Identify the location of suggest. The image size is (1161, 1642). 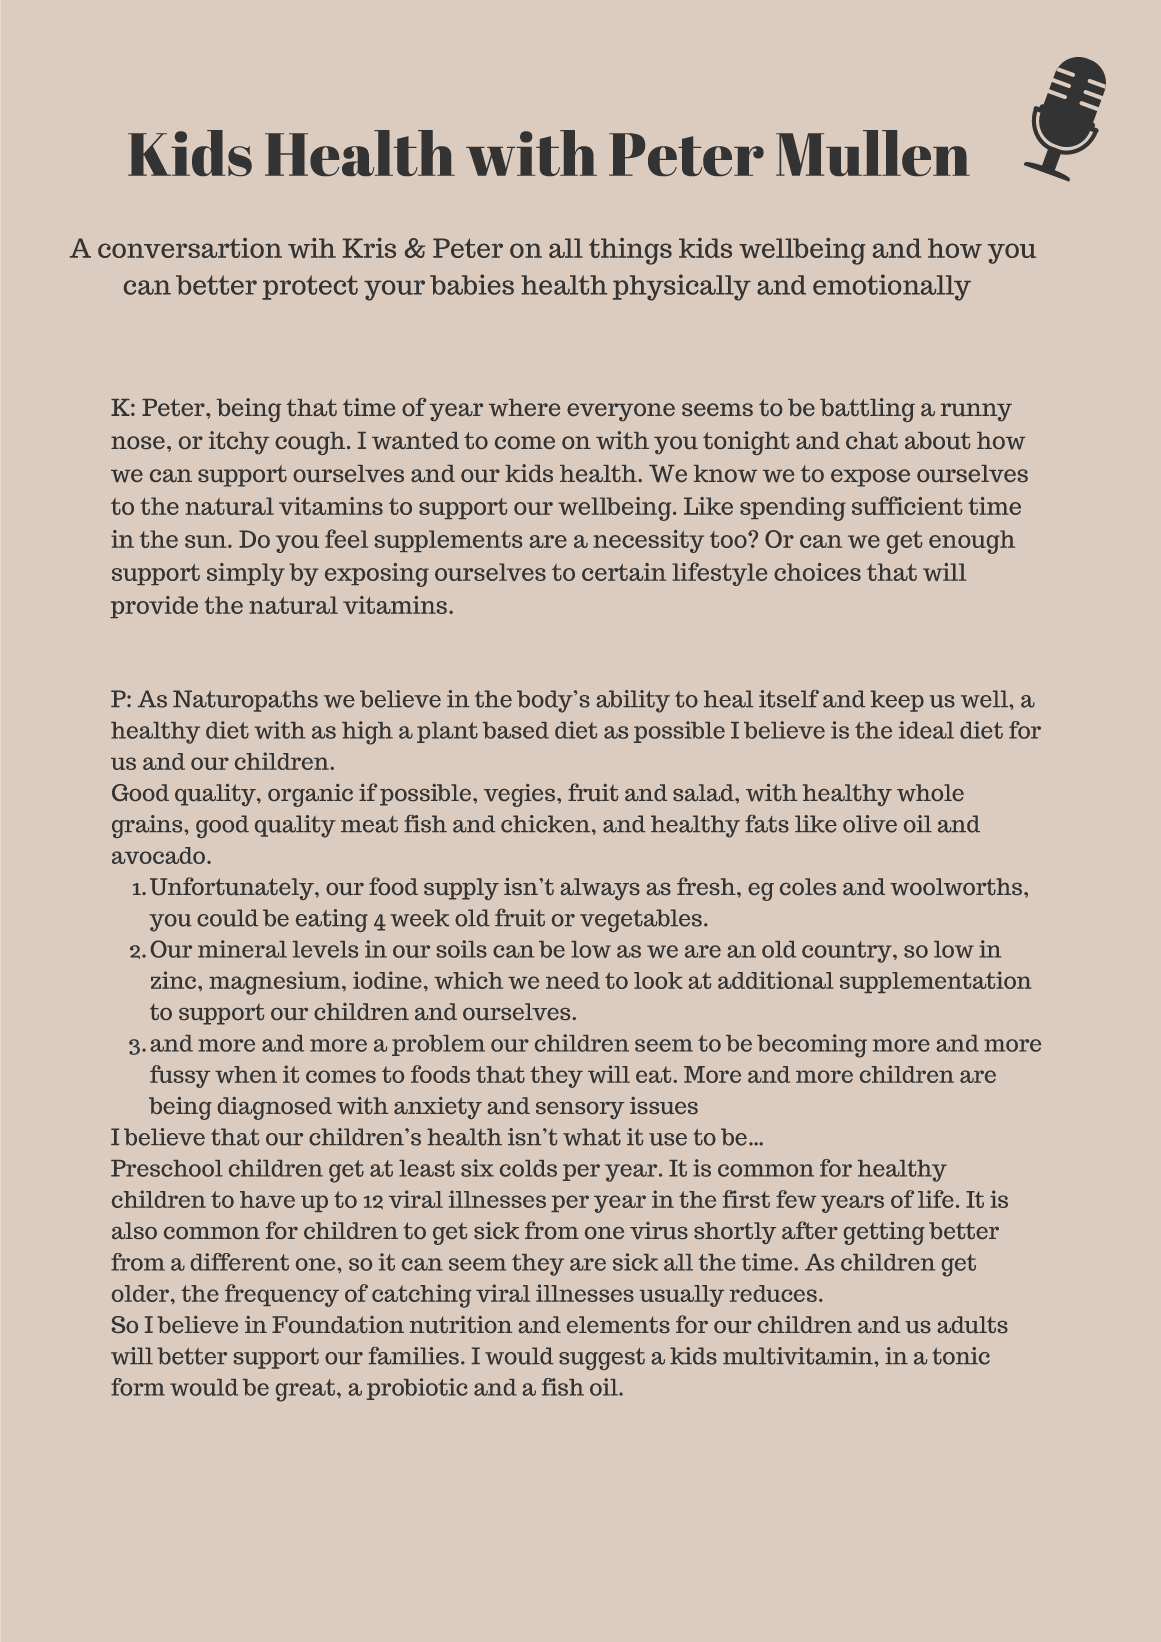
(602, 1359).
